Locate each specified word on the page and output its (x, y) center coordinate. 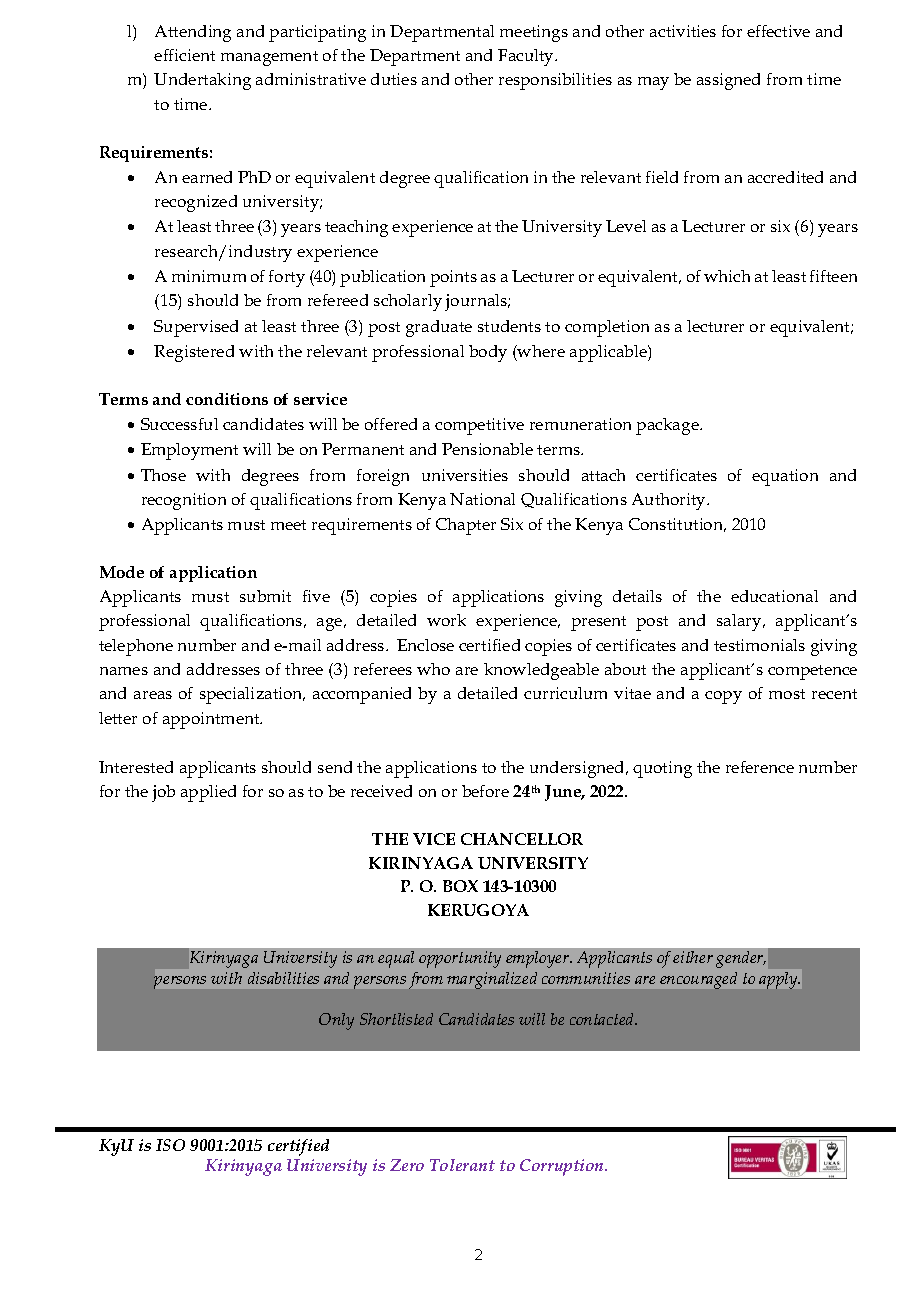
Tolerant (462, 1165)
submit (265, 596)
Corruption (563, 1167)
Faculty (527, 57)
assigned (728, 81)
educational (774, 596)
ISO (170, 1145)
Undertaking (202, 81)
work (446, 620)
